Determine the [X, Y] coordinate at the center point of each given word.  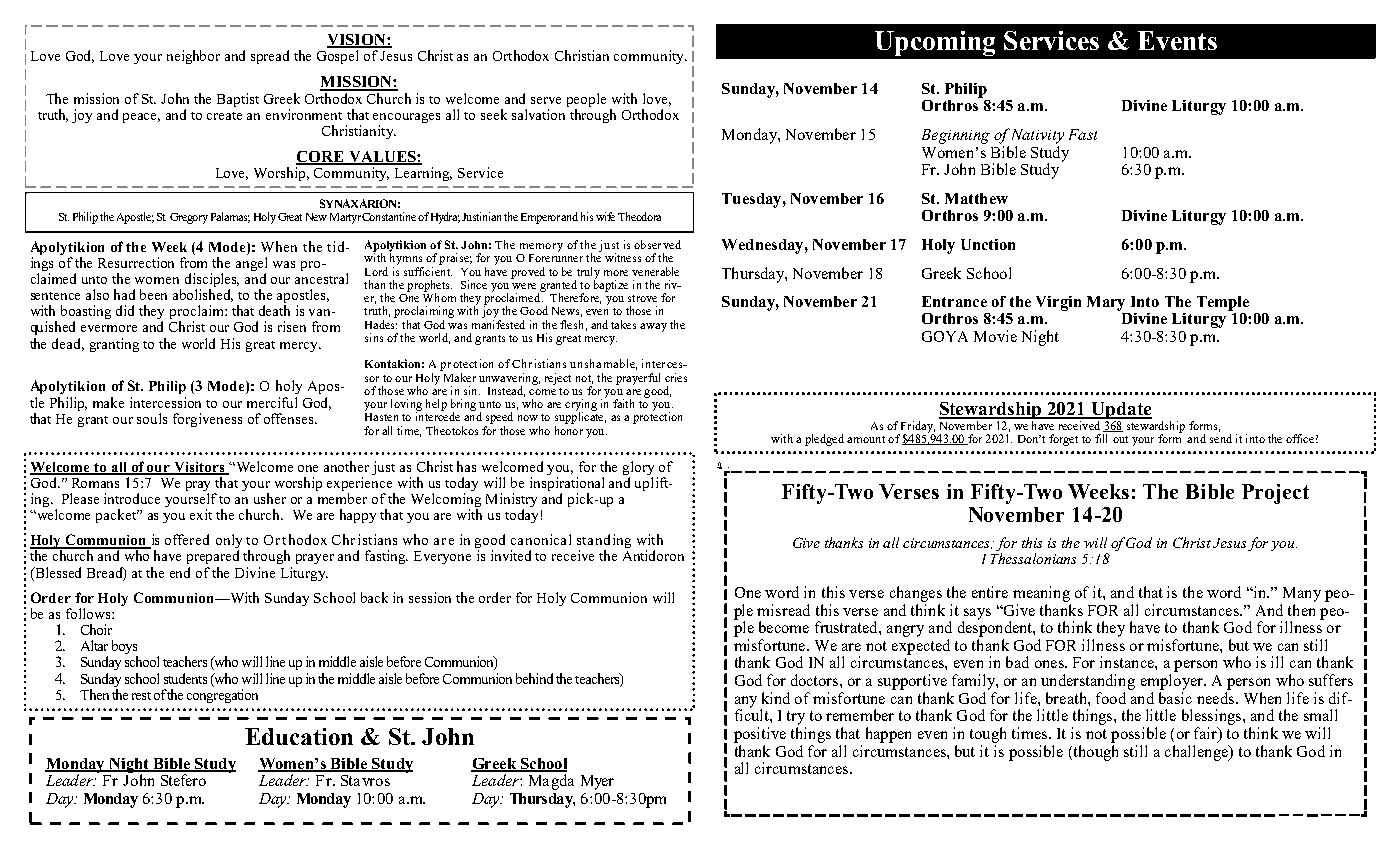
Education [299, 736]
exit [201, 514]
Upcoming [935, 43]
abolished [203, 295]
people [586, 100]
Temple [1223, 303]
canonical [541, 539]
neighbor [193, 57]
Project [1275, 494]
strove [642, 298]
